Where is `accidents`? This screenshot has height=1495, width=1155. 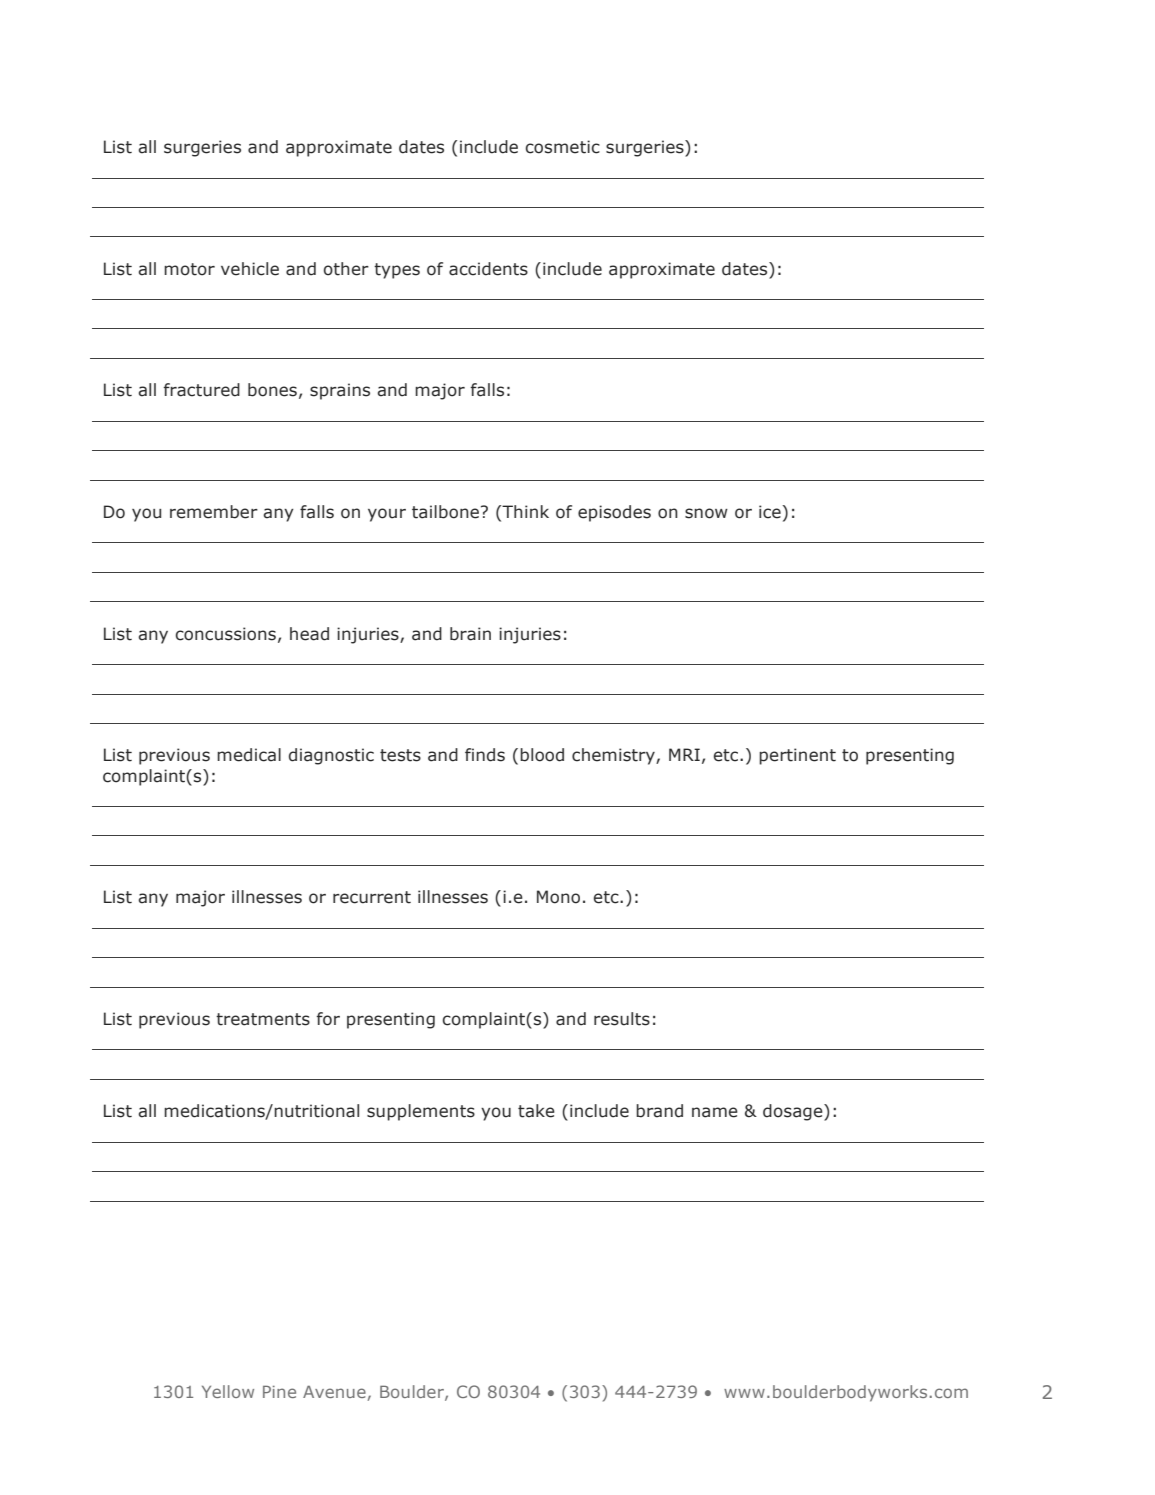 accidents is located at coordinates (488, 269).
